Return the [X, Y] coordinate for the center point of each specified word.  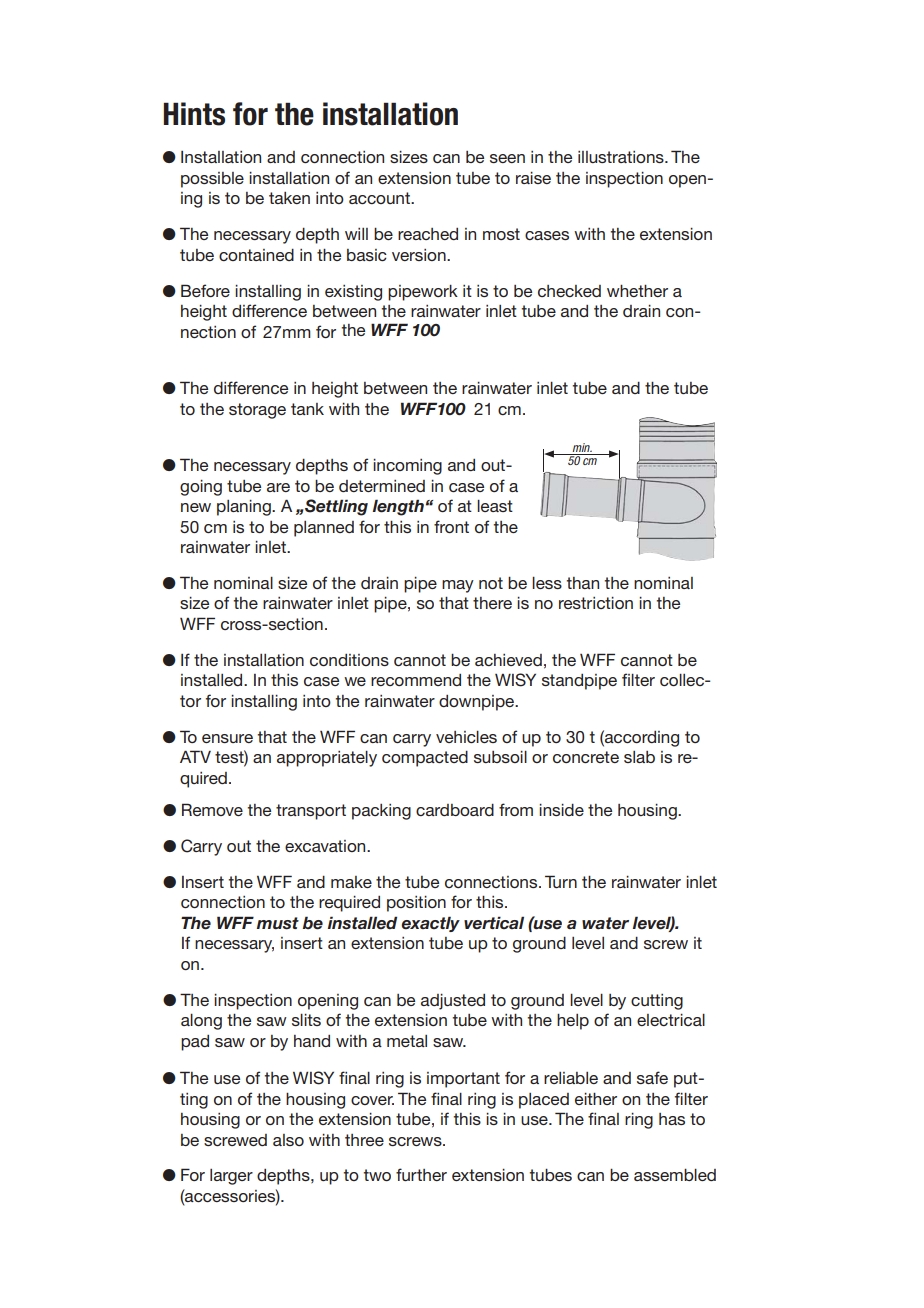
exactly [430, 924]
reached [428, 234]
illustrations [622, 157]
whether [637, 291]
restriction [596, 603]
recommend [416, 680]
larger [231, 1177]
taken [289, 198]
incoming [407, 467]
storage [257, 411]
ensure [227, 738]
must [278, 923]
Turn [561, 881]
